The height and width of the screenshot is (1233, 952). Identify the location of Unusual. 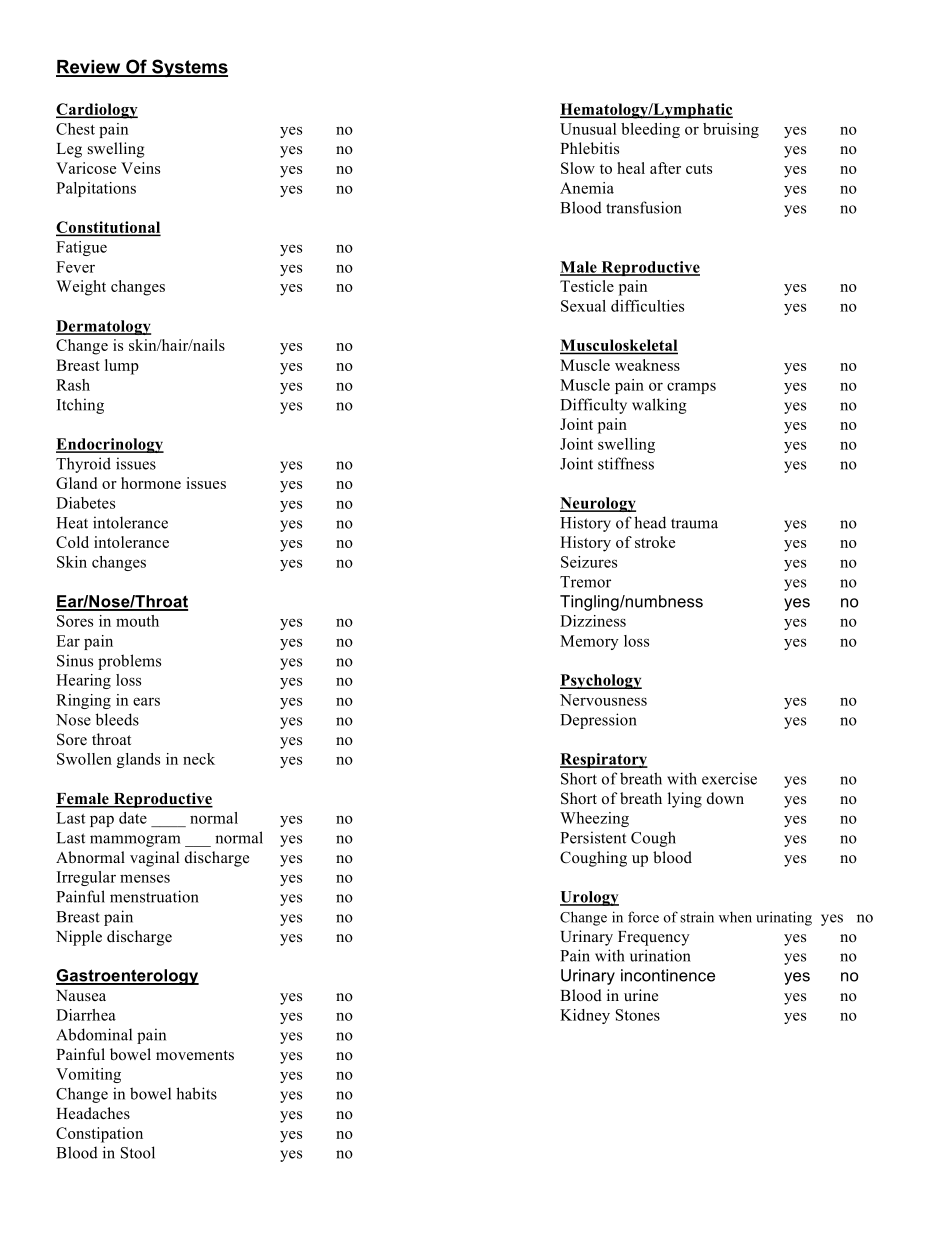
(588, 129).
